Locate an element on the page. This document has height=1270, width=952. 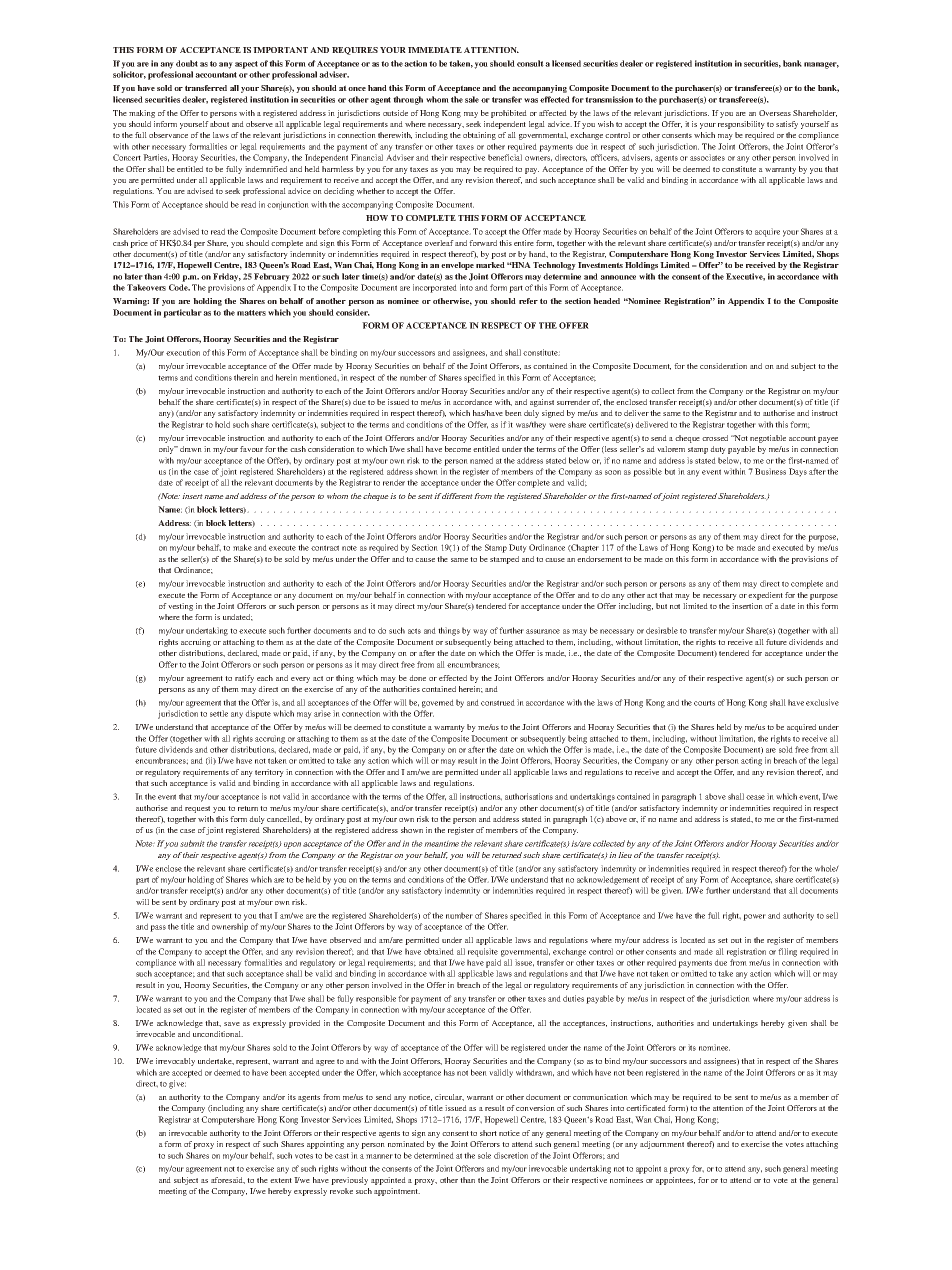
sole is located at coordinates (484, 1155).
